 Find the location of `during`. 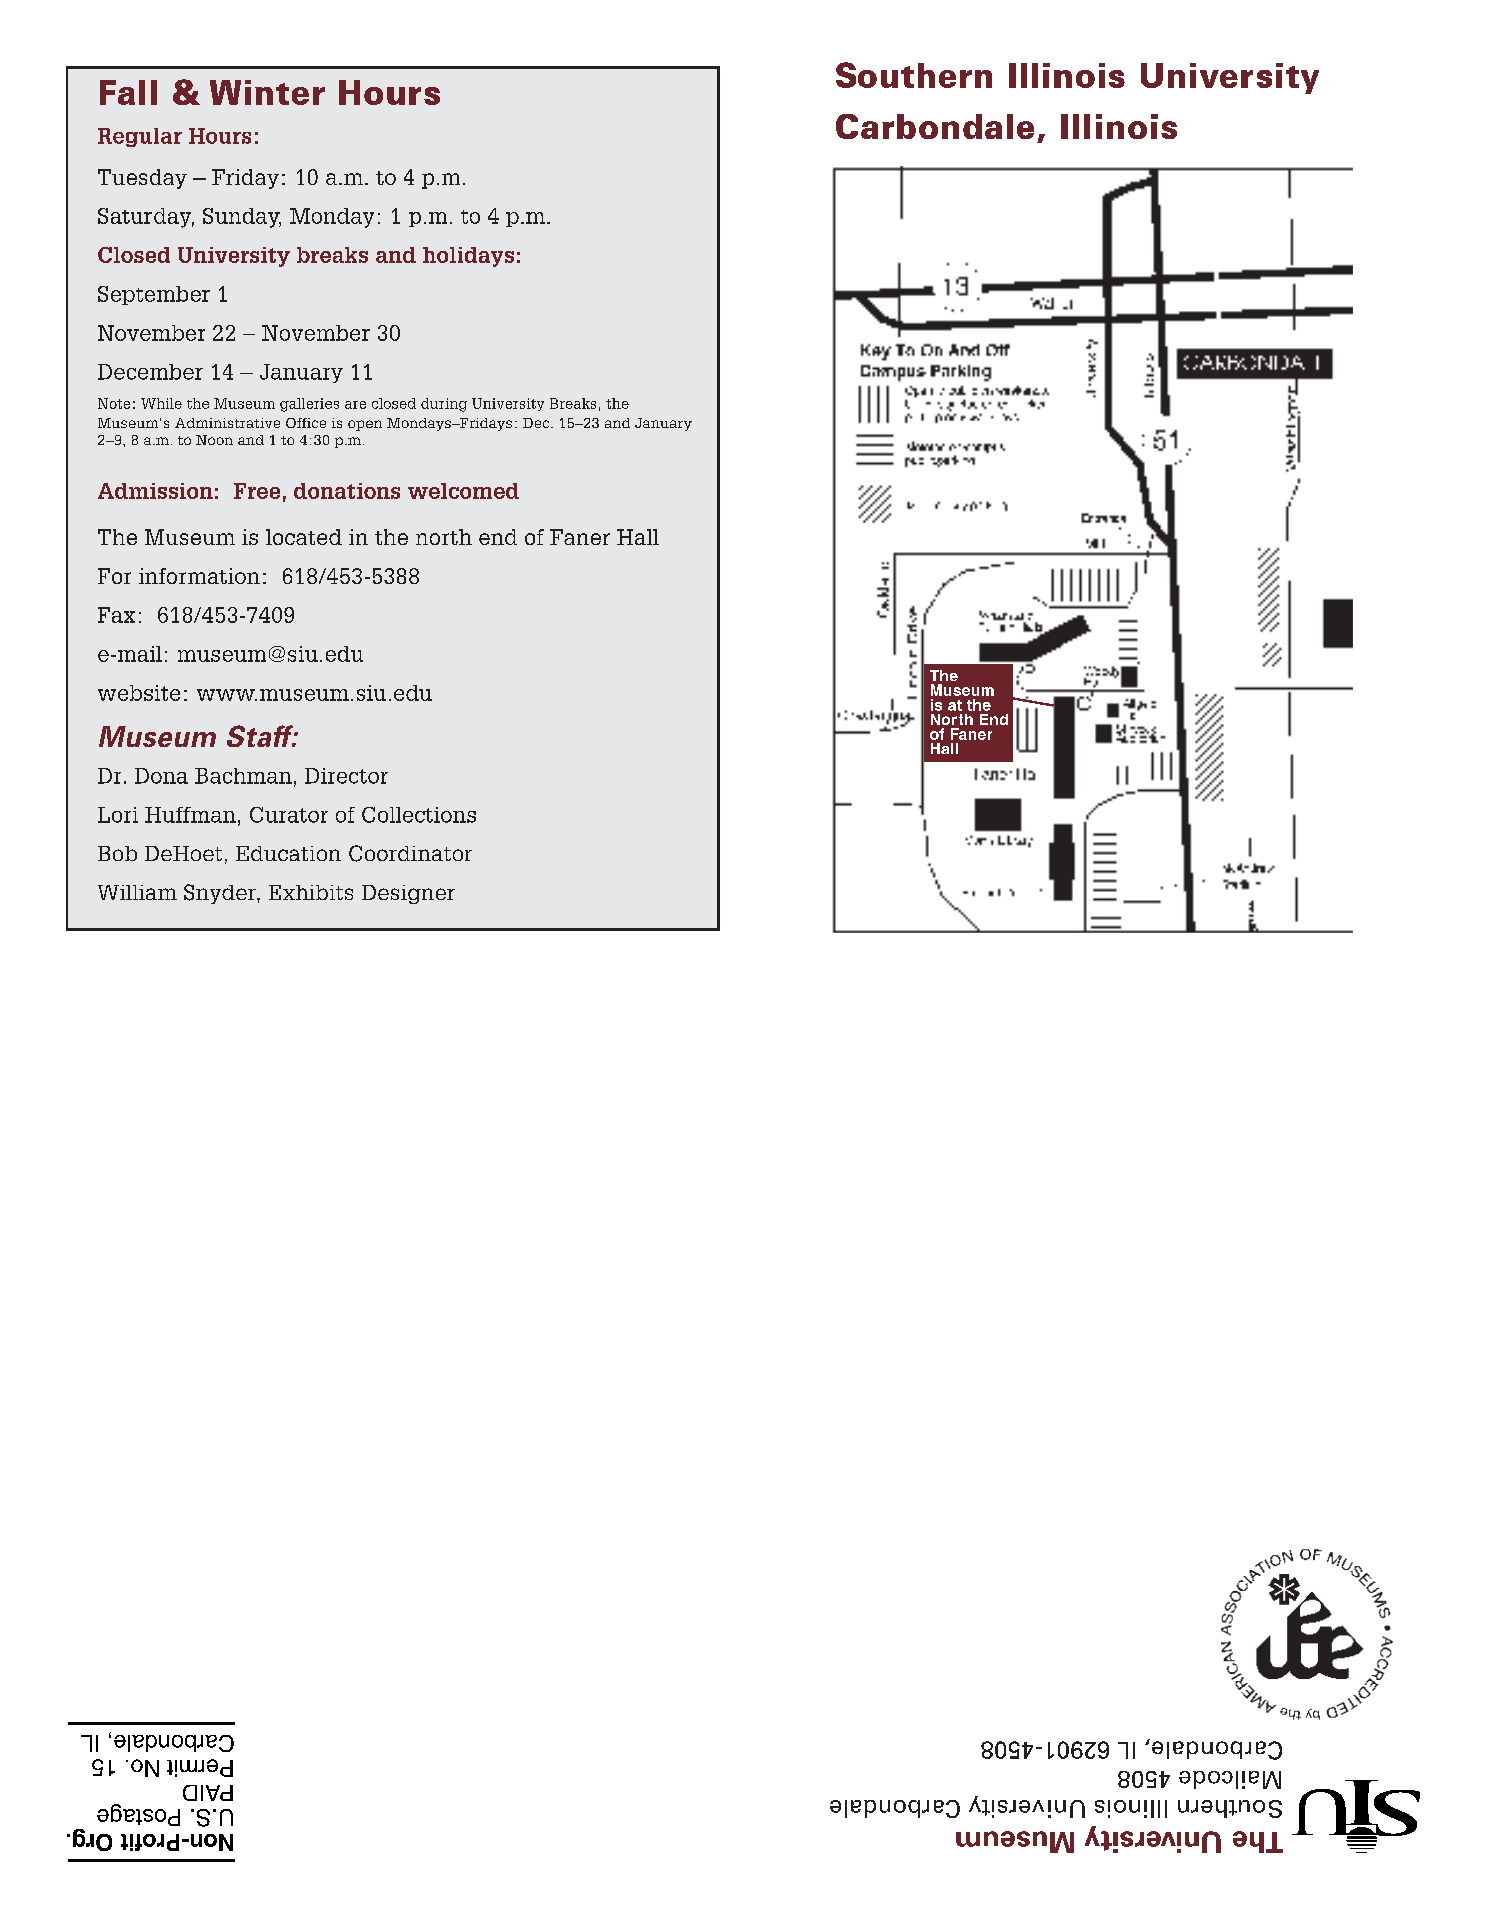

during is located at coordinates (444, 405).
